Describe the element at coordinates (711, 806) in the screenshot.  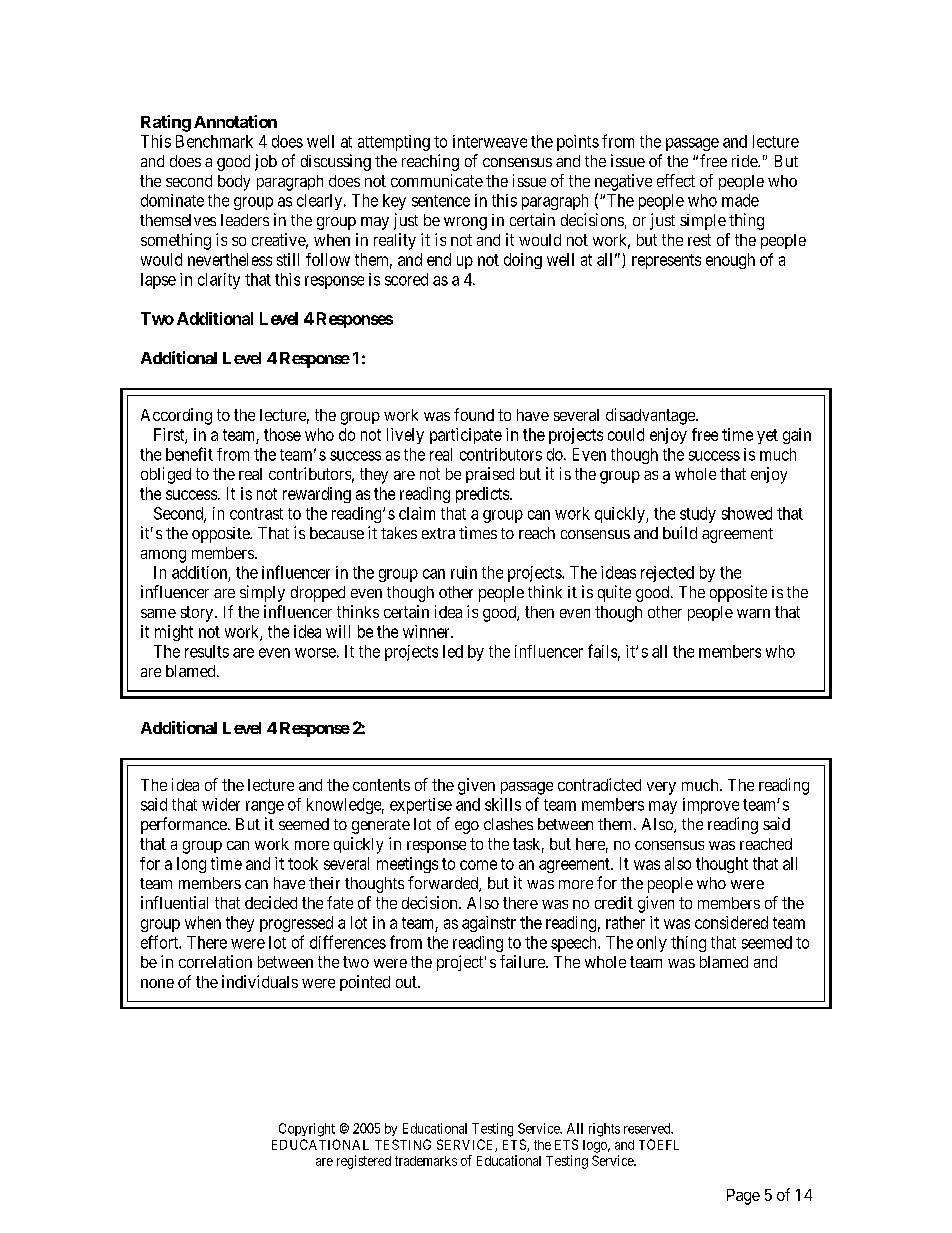
I see `improve` at that location.
